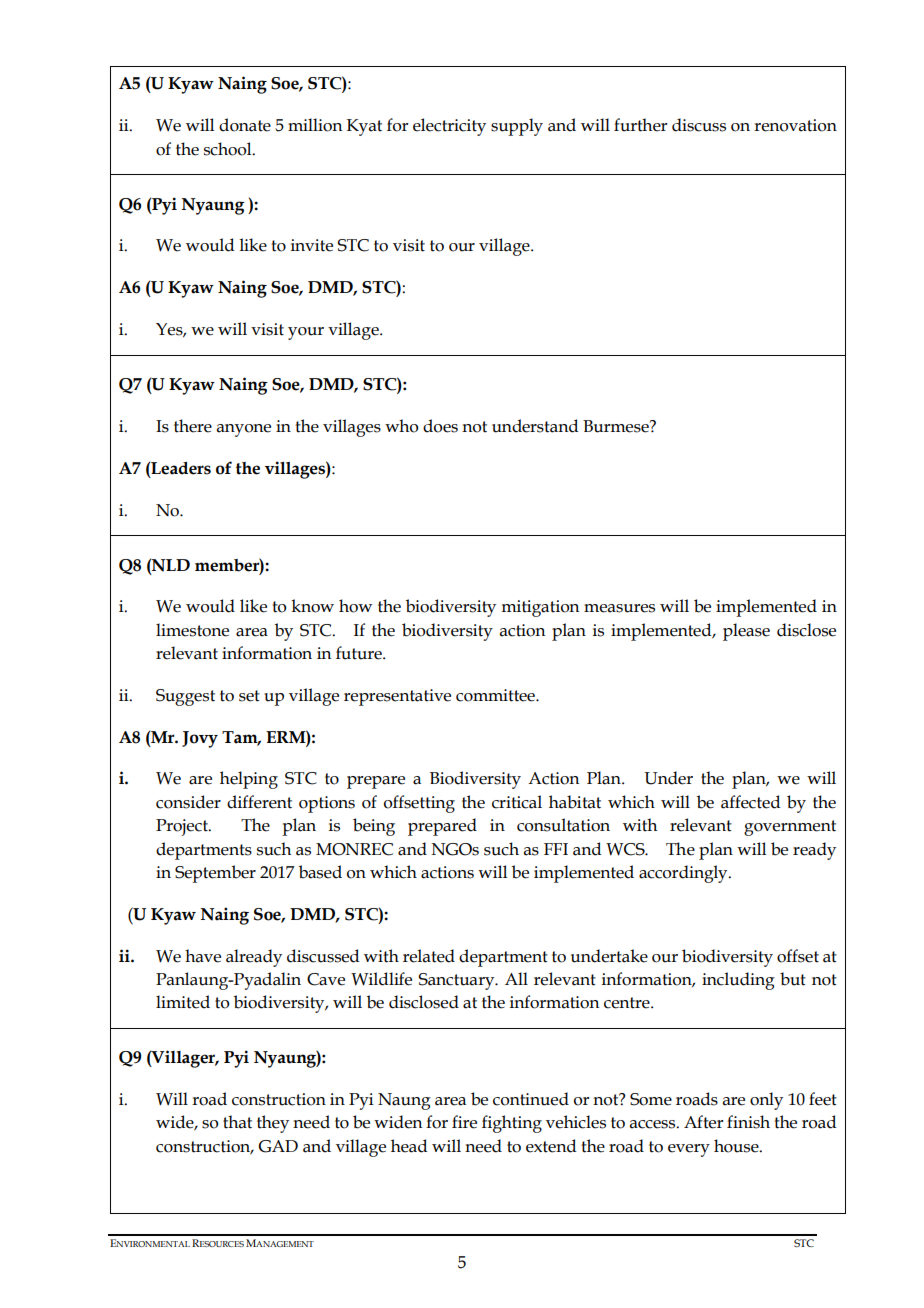 The width and height of the screenshot is (924, 1308). What do you see at coordinates (517, 127) in the screenshot?
I see `supply` at bounding box center [517, 127].
